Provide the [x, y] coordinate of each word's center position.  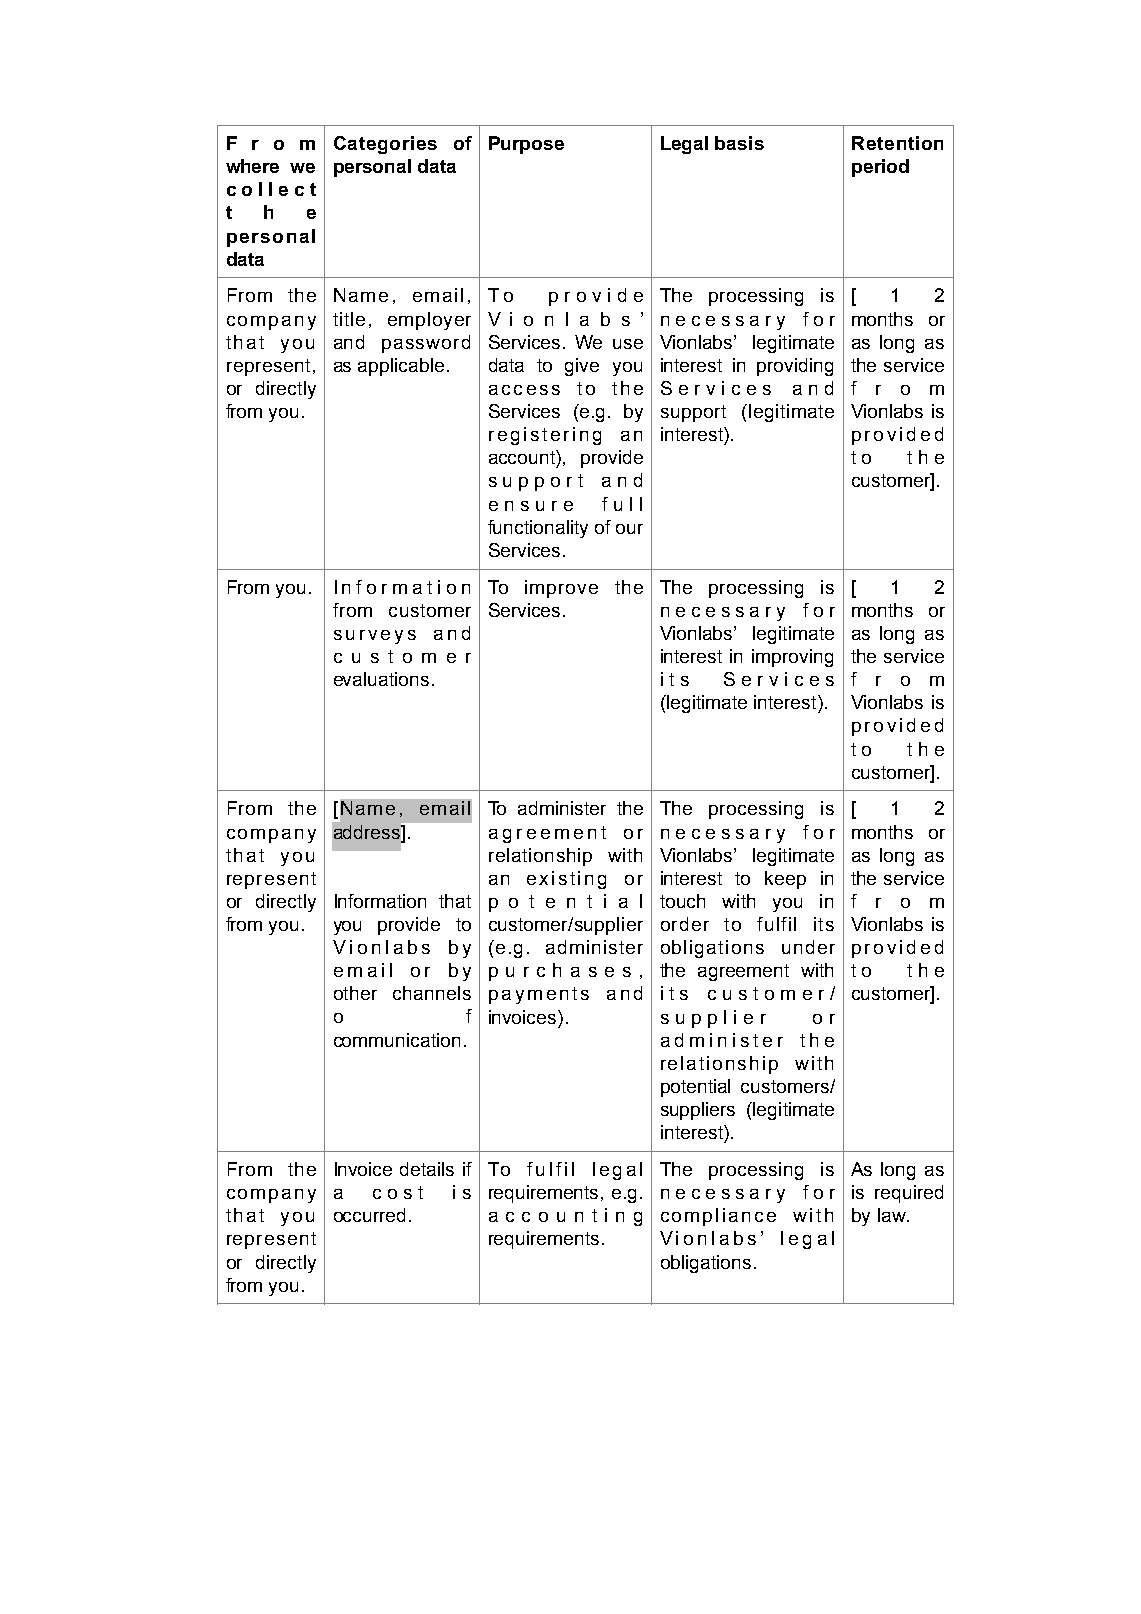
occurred [369, 1215]
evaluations [381, 679]
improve [561, 589]
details [427, 1169]
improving [792, 658]
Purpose [526, 145]
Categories [385, 145]
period [880, 168]
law [893, 1215]
